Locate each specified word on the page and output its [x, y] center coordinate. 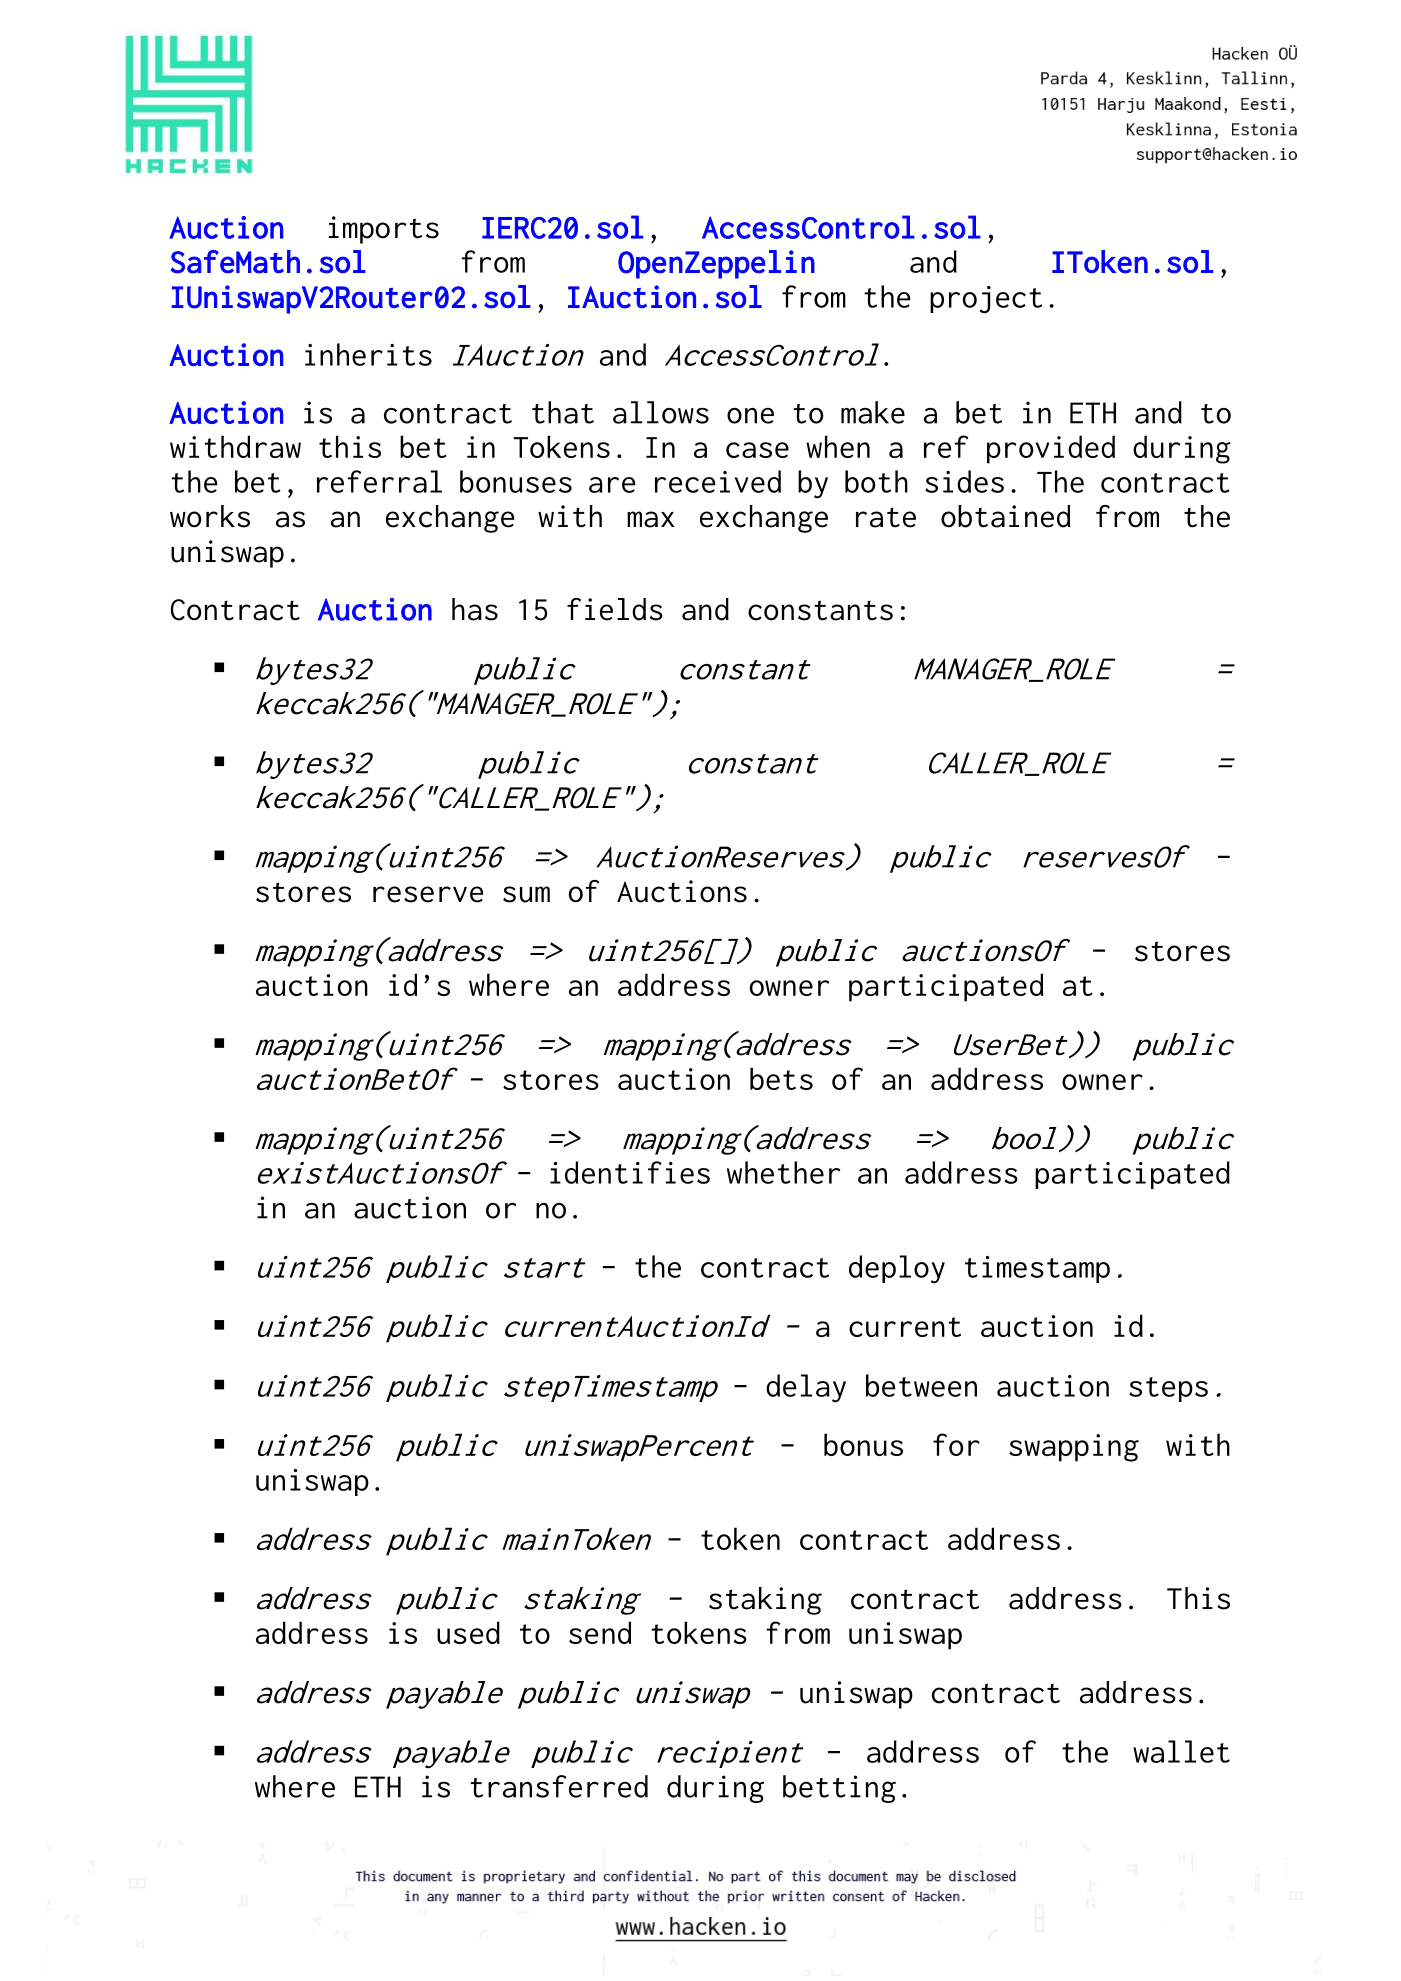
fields [615, 609]
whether [783, 1172]
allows [661, 412]
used [468, 1632]
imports [384, 230]
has [475, 609]
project [986, 300]
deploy [897, 1269]
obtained [1006, 516]
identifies [630, 1172]
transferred [559, 1786]
